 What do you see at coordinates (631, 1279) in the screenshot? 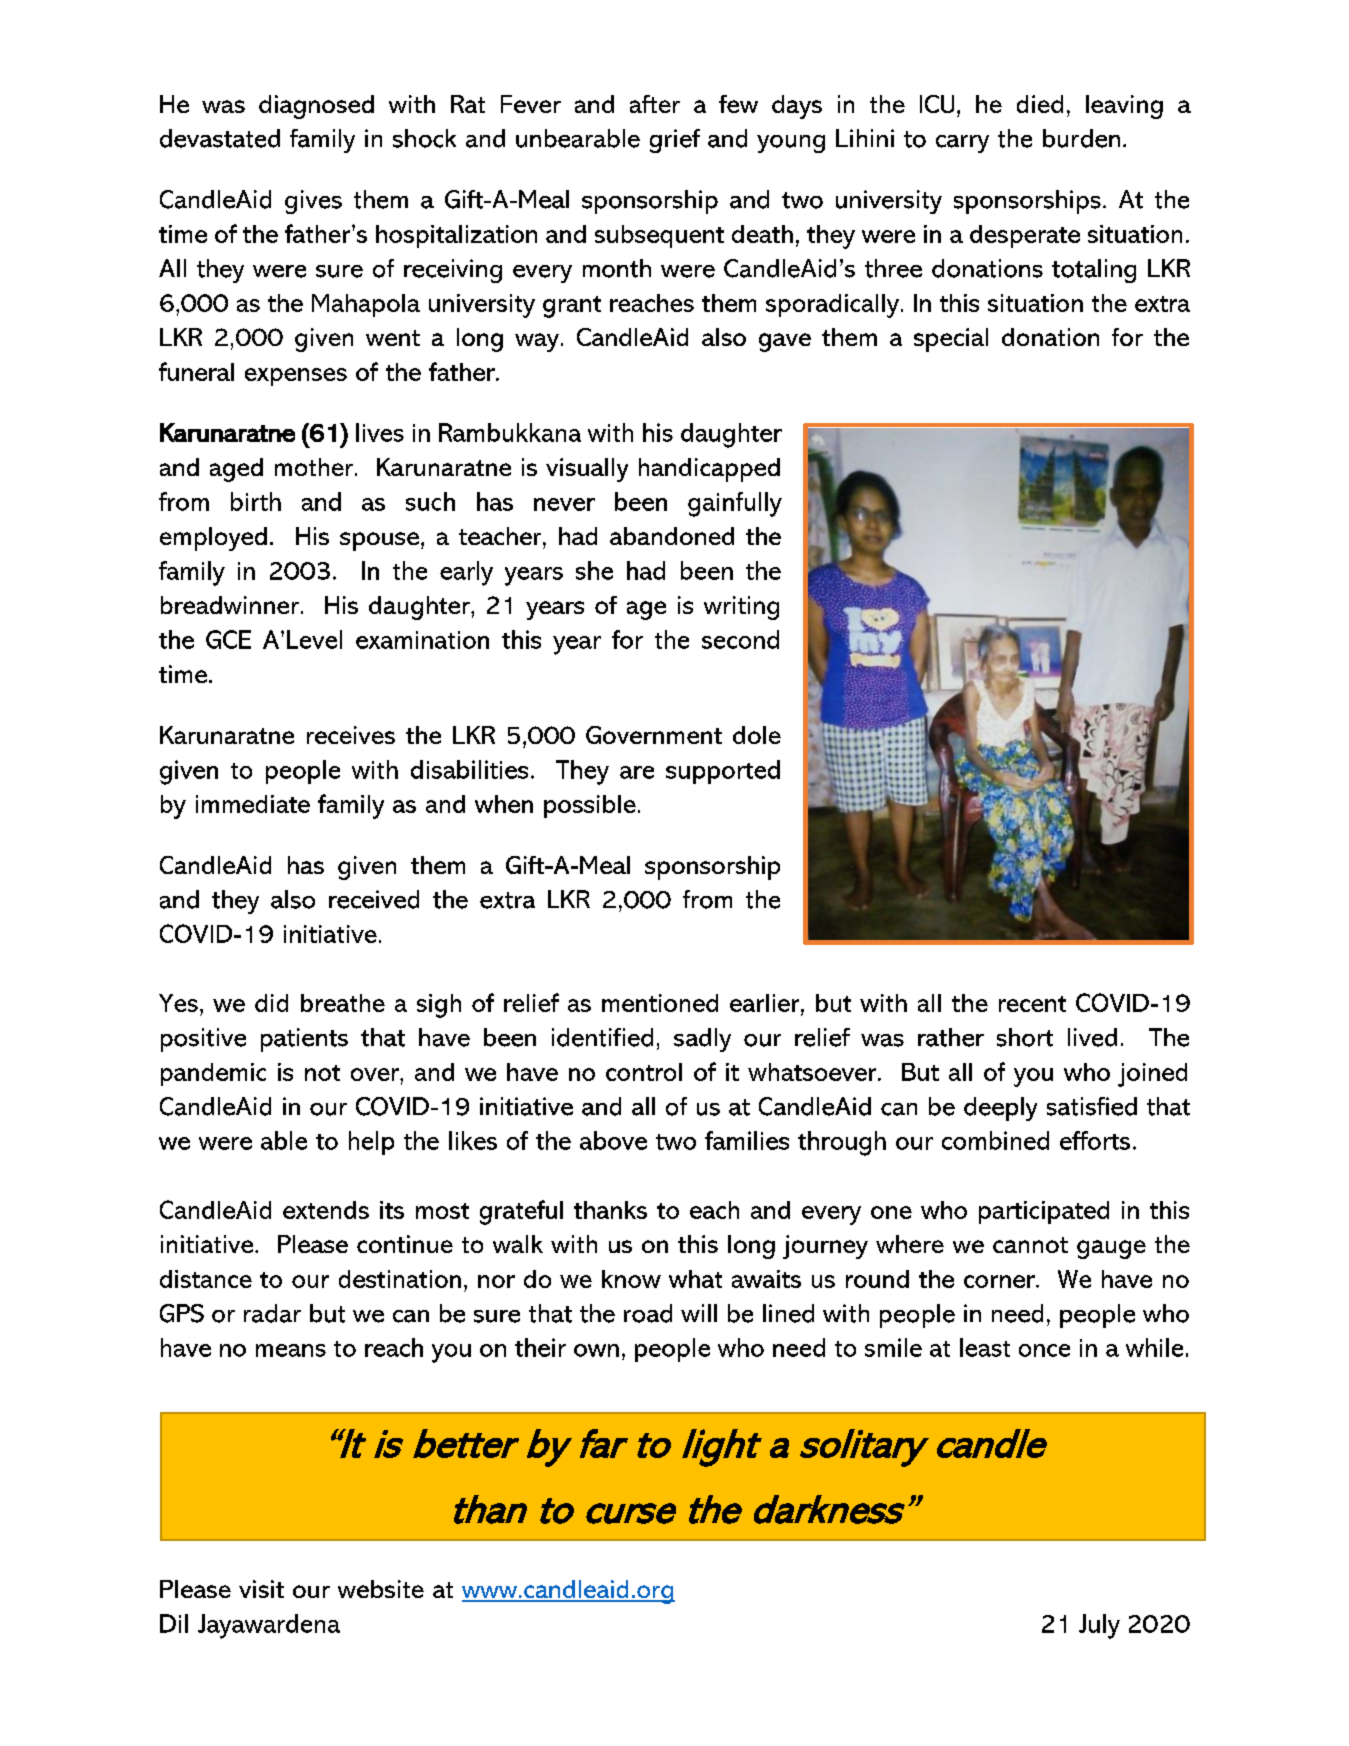
I see `know` at bounding box center [631, 1279].
